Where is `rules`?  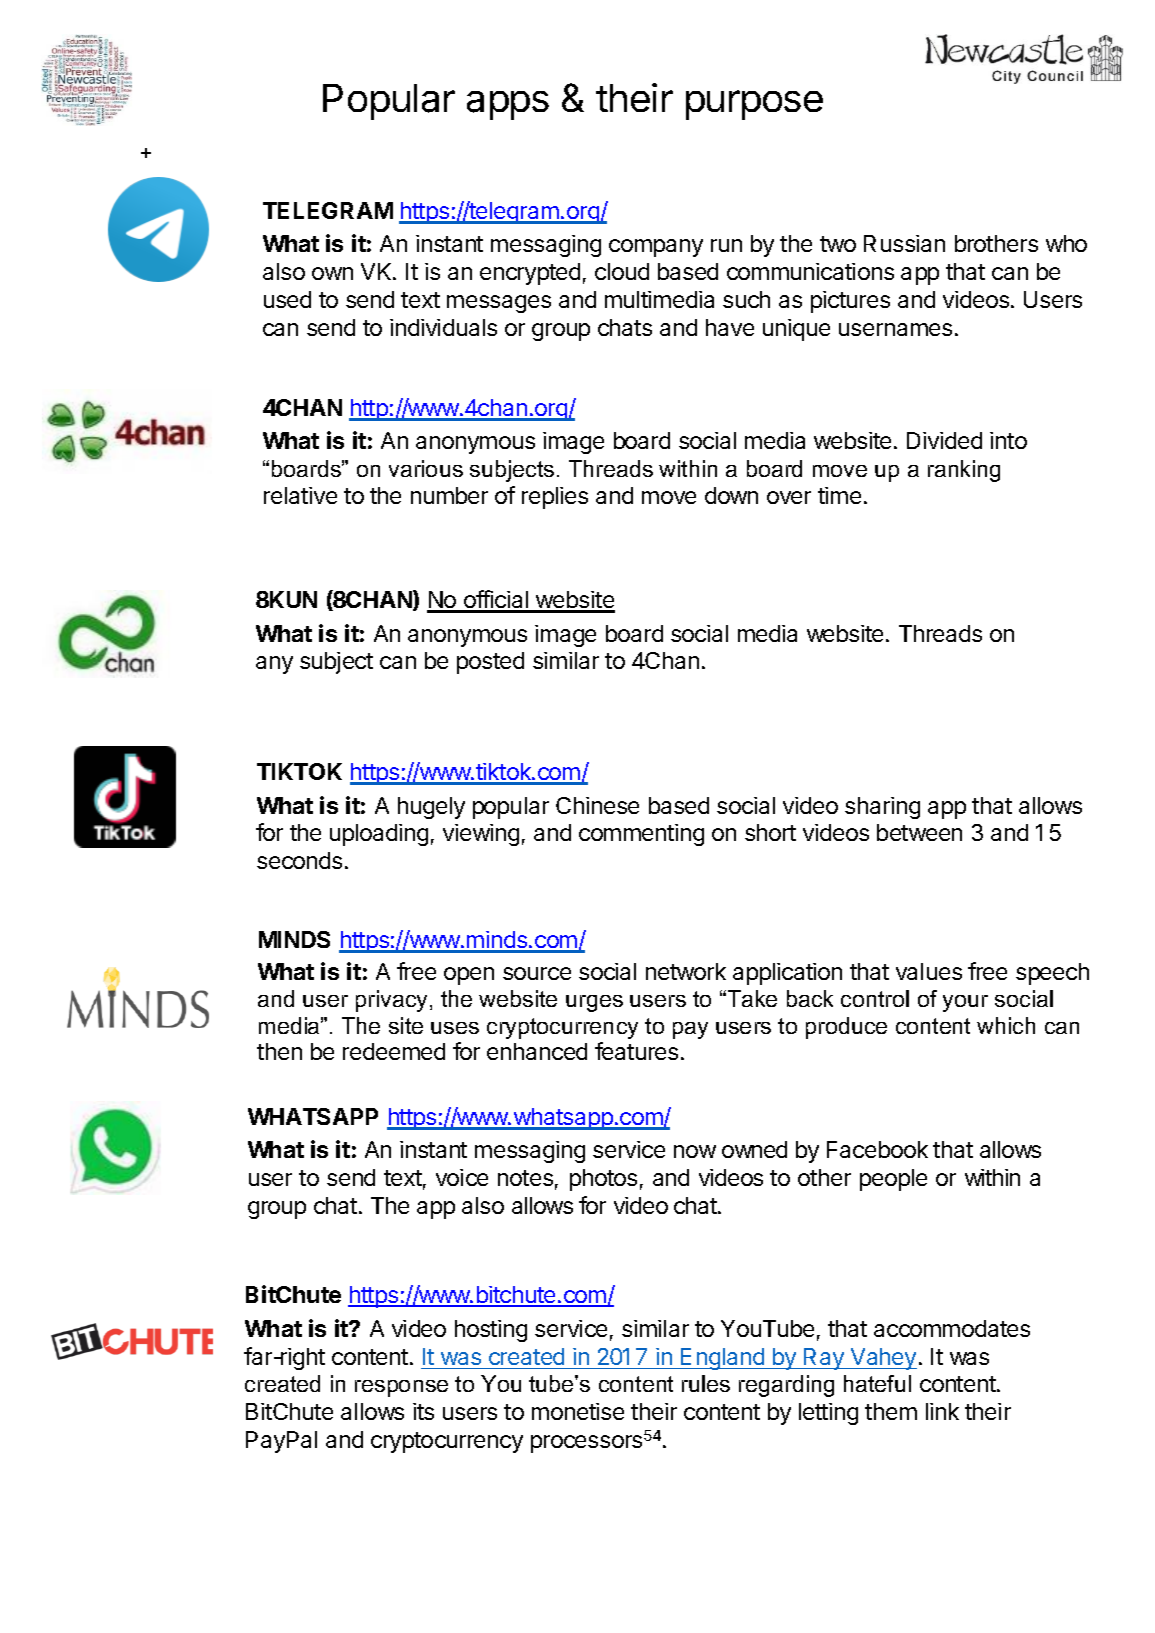 rules is located at coordinates (706, 1383).
